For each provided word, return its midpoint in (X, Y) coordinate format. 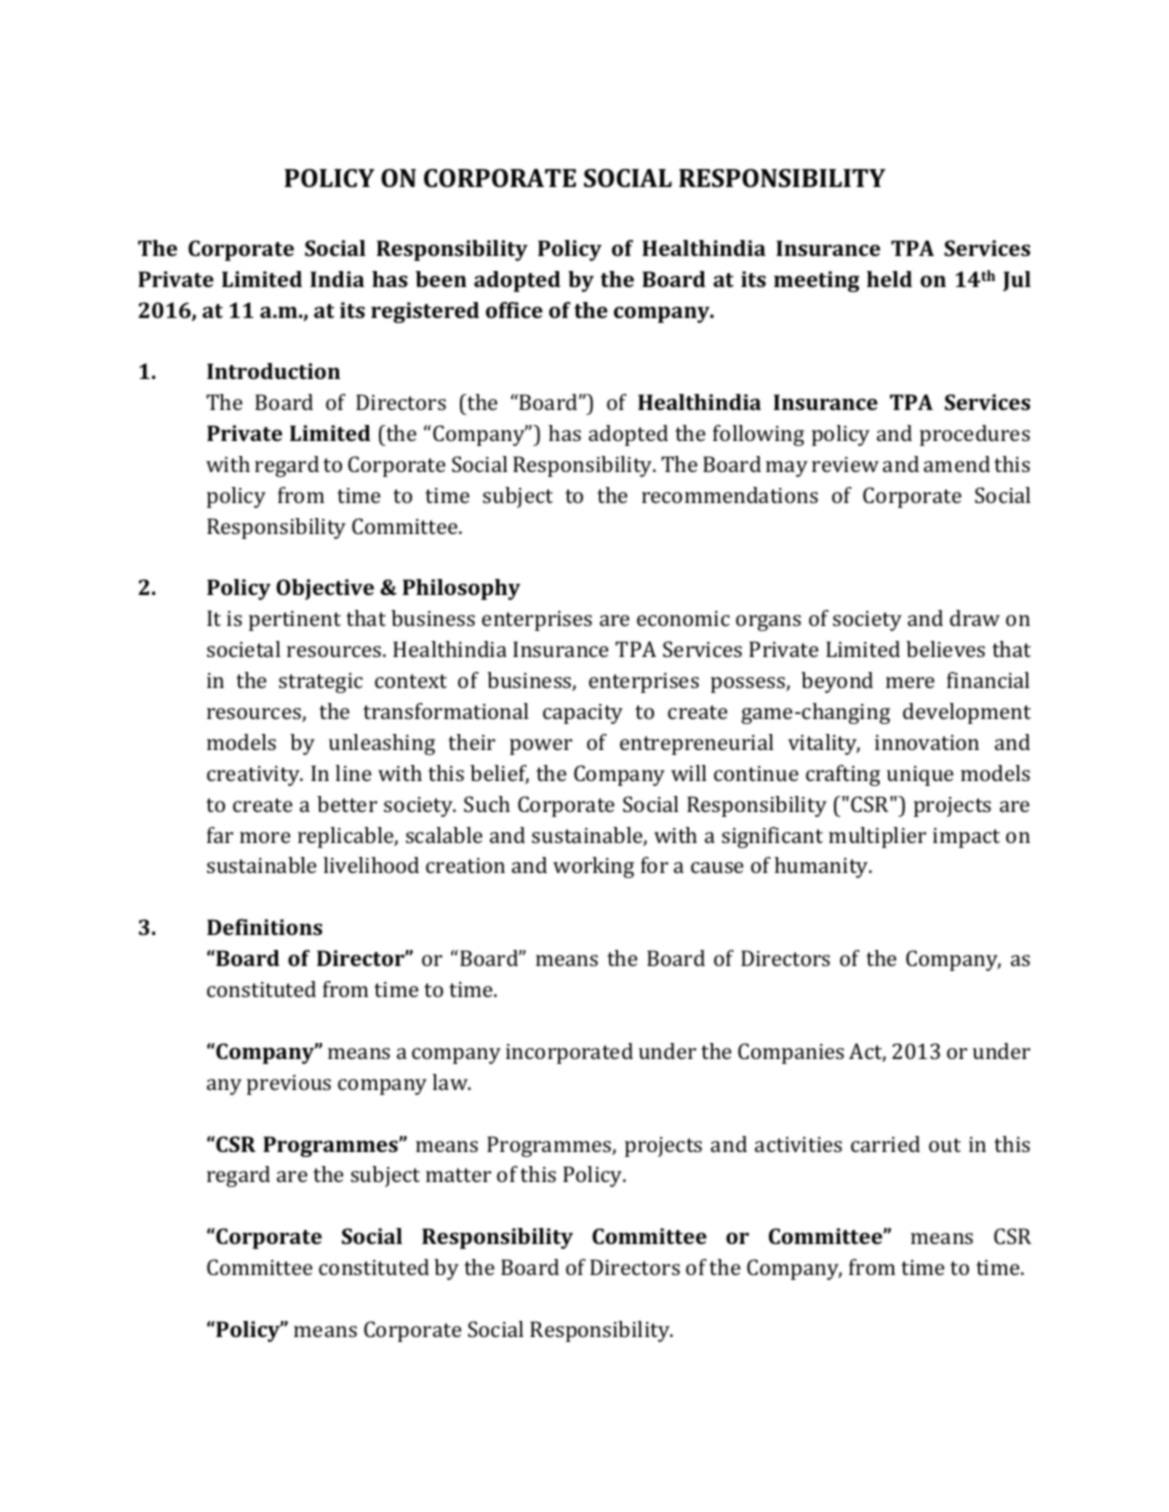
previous (289, 1085)
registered (425, 312)
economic (683, 618)
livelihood (371, 865)
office (514, 310)
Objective (325, 589)
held (889, 279)
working (593, 867)
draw (975, 618)
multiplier (877, 837)
